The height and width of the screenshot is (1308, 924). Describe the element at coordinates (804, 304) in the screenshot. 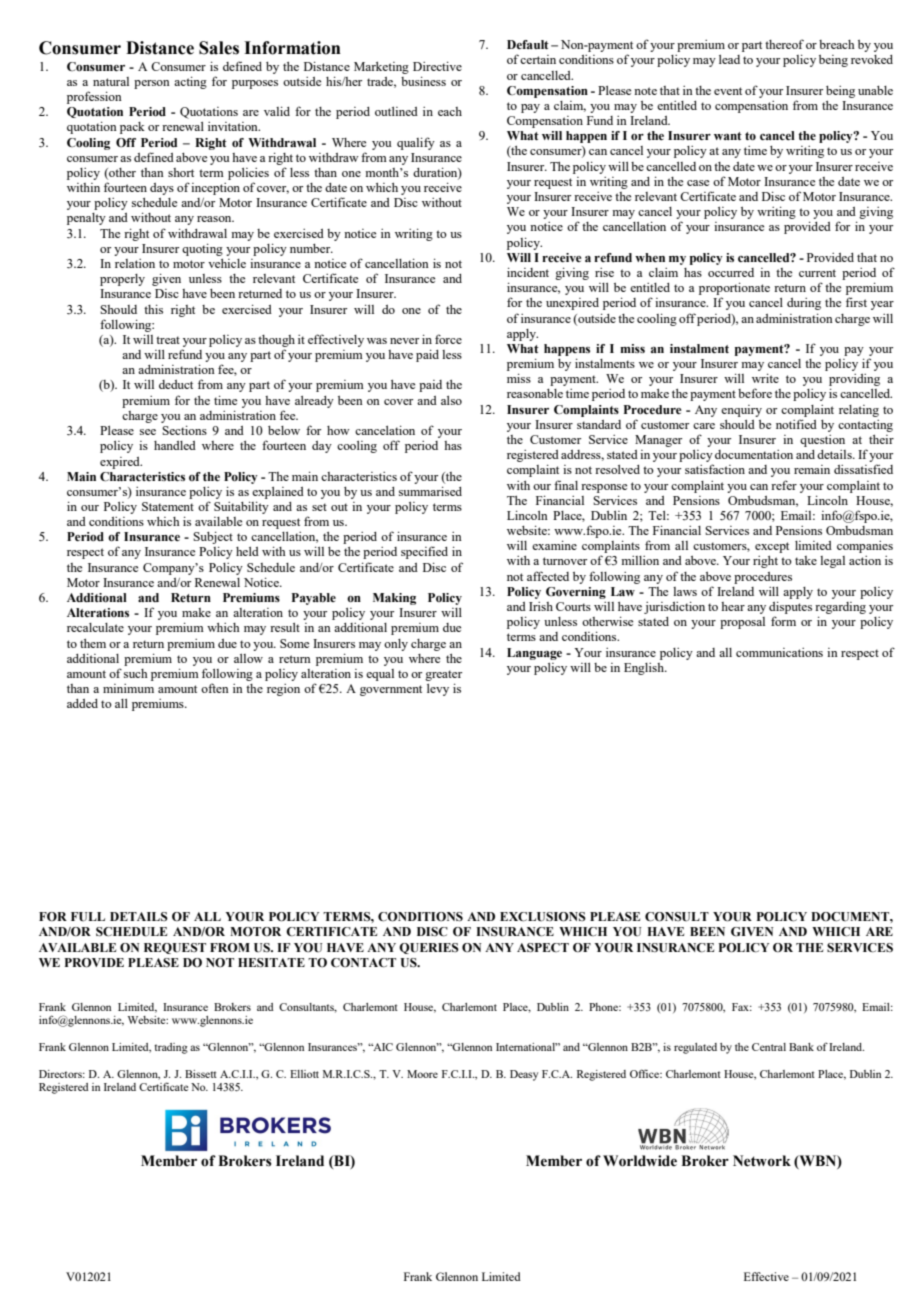

I see `during` at that location.
